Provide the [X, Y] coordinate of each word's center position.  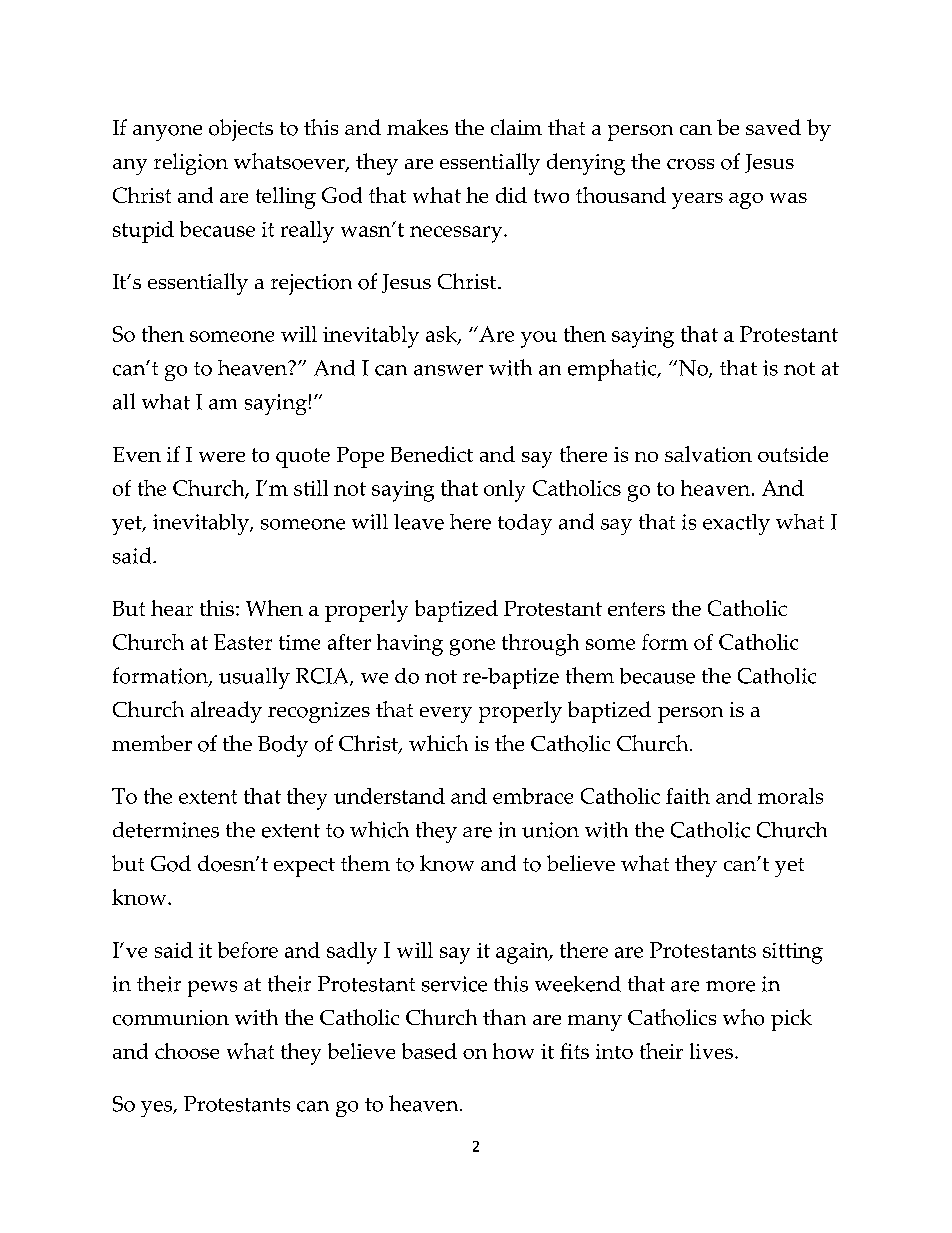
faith [688, 796]
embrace [533, 796]
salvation [708, 454]
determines [166, 830]
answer [448, 370]
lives [711, 1051]
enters [636, 609]
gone [472, 647]
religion [191, 164]
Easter [243, 642]
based [429, 1051]
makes [417, 127]
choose [187, 1051]
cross [690, 164]
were [222, 457]
